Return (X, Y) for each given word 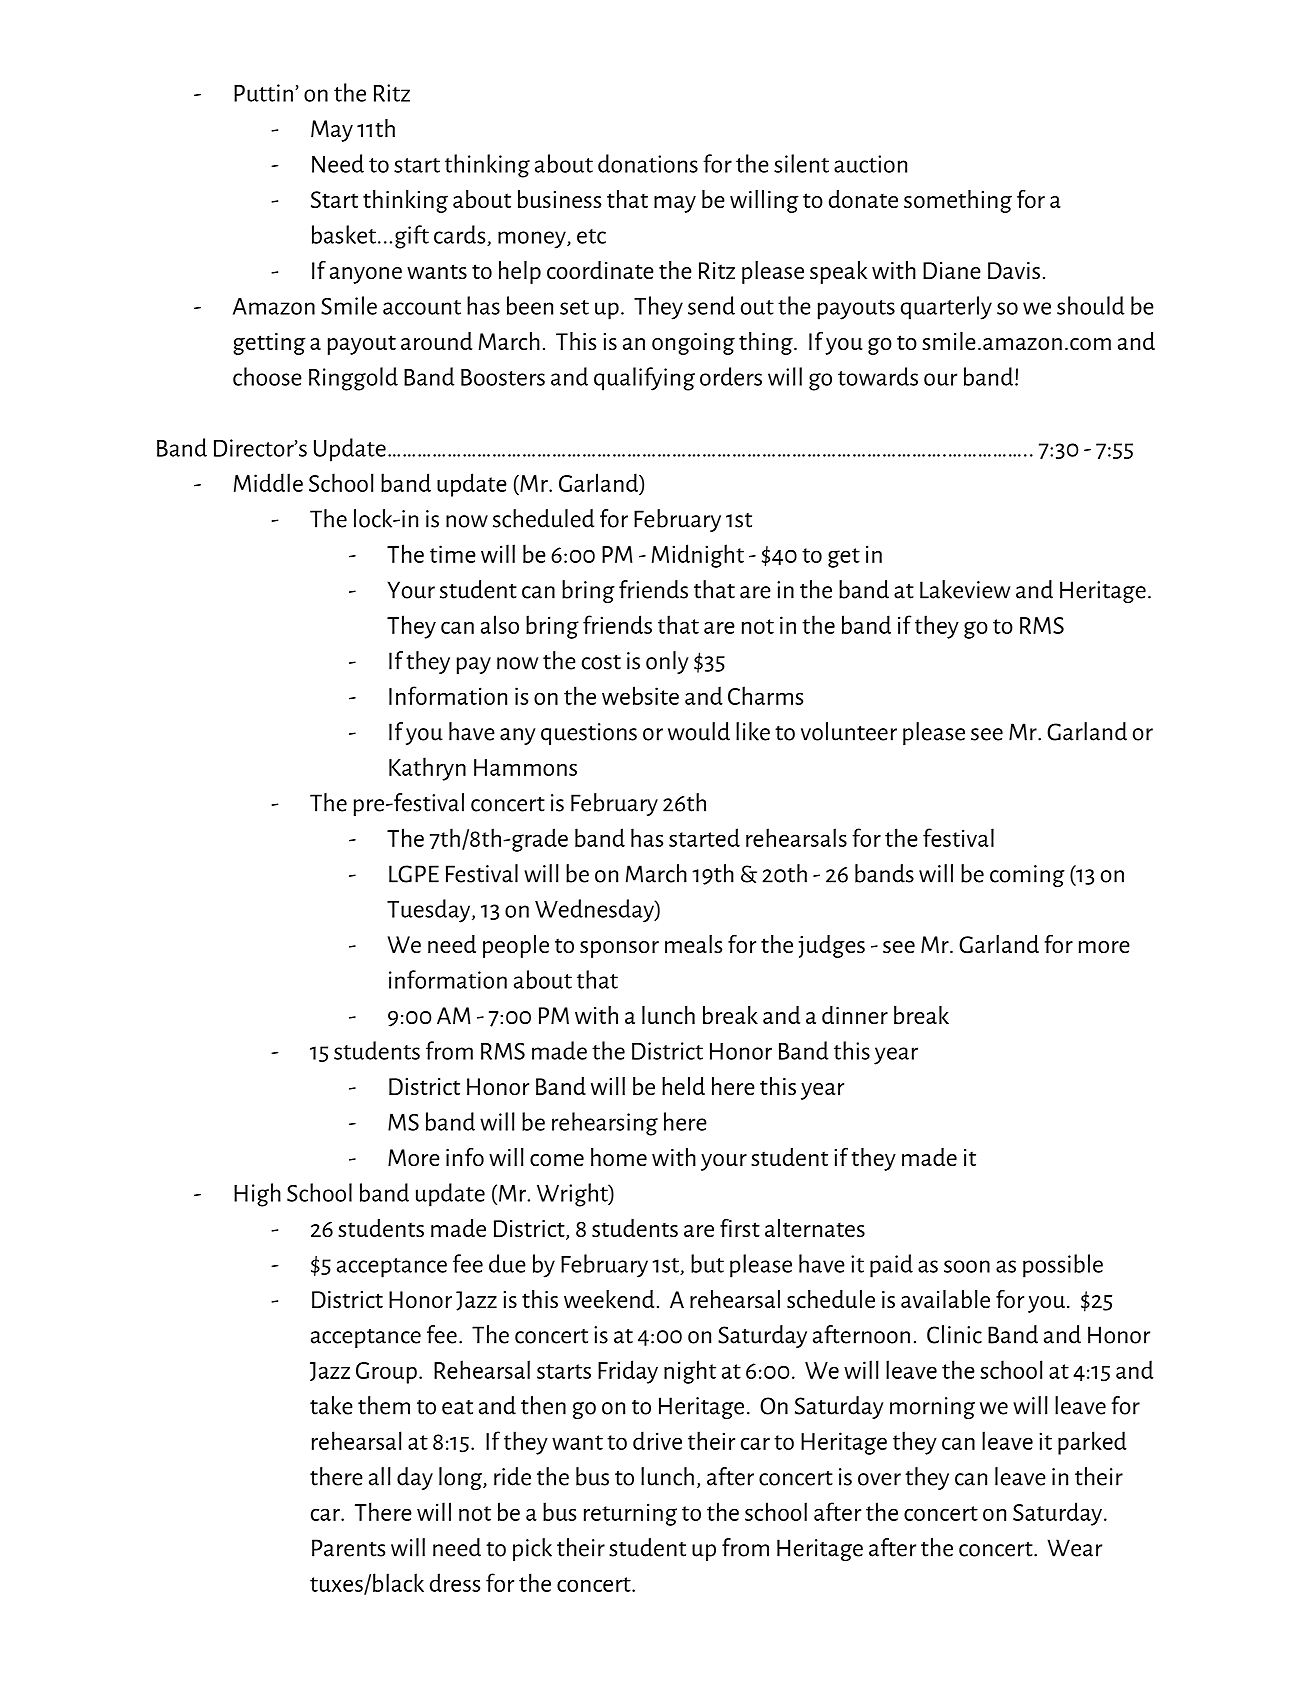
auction (870, 164)
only (667, 662)
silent (801, 163)
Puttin (263, 93)
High (257, 1195)
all (380, 1476)
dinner (855, 1015)
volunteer (849, 731)
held (683, 1086)
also (500, 624)
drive (657, 1440)
